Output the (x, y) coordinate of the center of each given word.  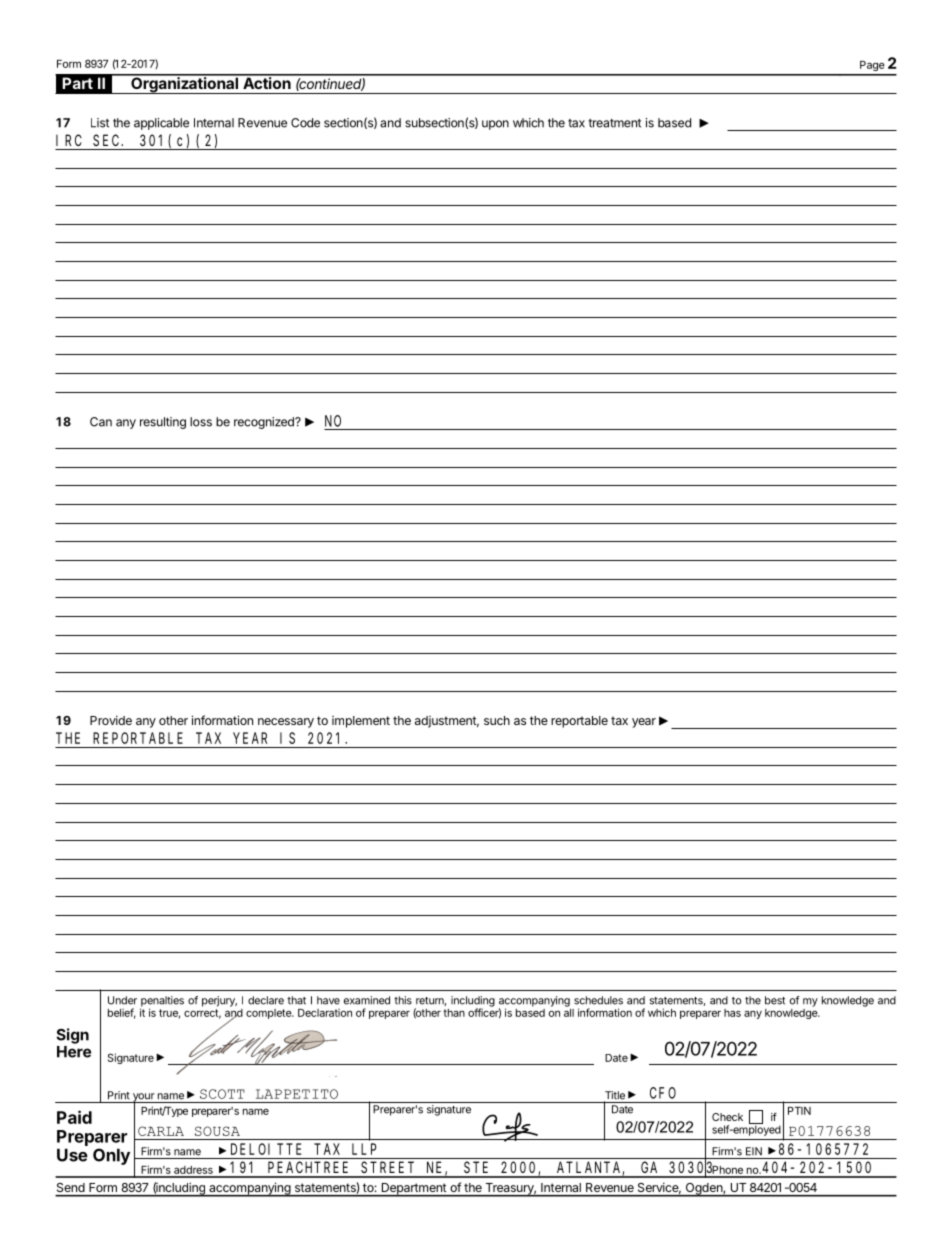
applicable (161, 124)
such (497, 720)
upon (495, 125)
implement (361, 722)
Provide (111, 720)
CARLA (161, 1131)
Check (727, 1117)
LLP (364, 1149)
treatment (614, 123)
